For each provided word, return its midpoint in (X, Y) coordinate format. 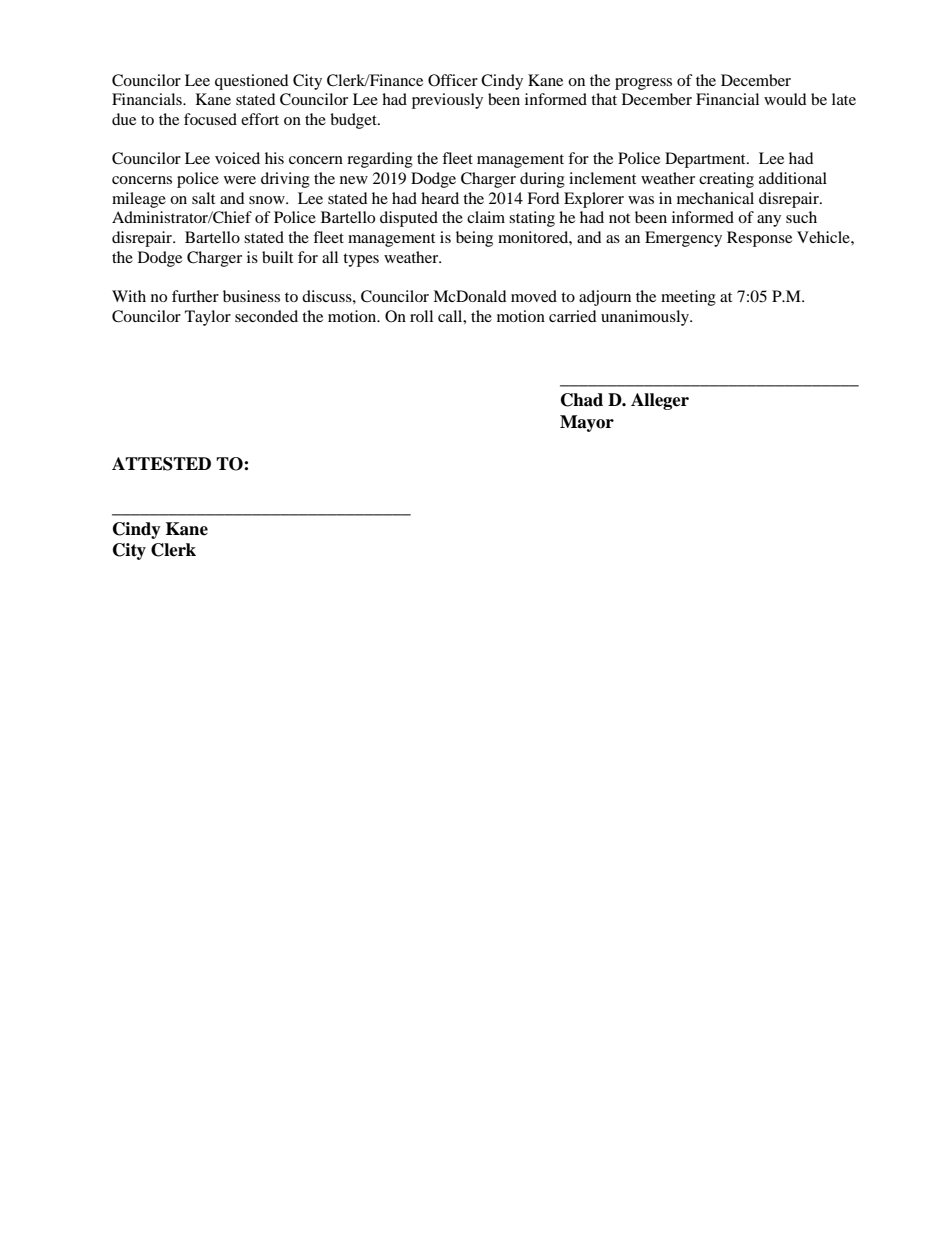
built (277, 257)
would (785, 99)
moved (534, 296)
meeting (688, 298)
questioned (252, 82)
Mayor (587, 423)
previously (447, 101)
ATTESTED (161, 464)
